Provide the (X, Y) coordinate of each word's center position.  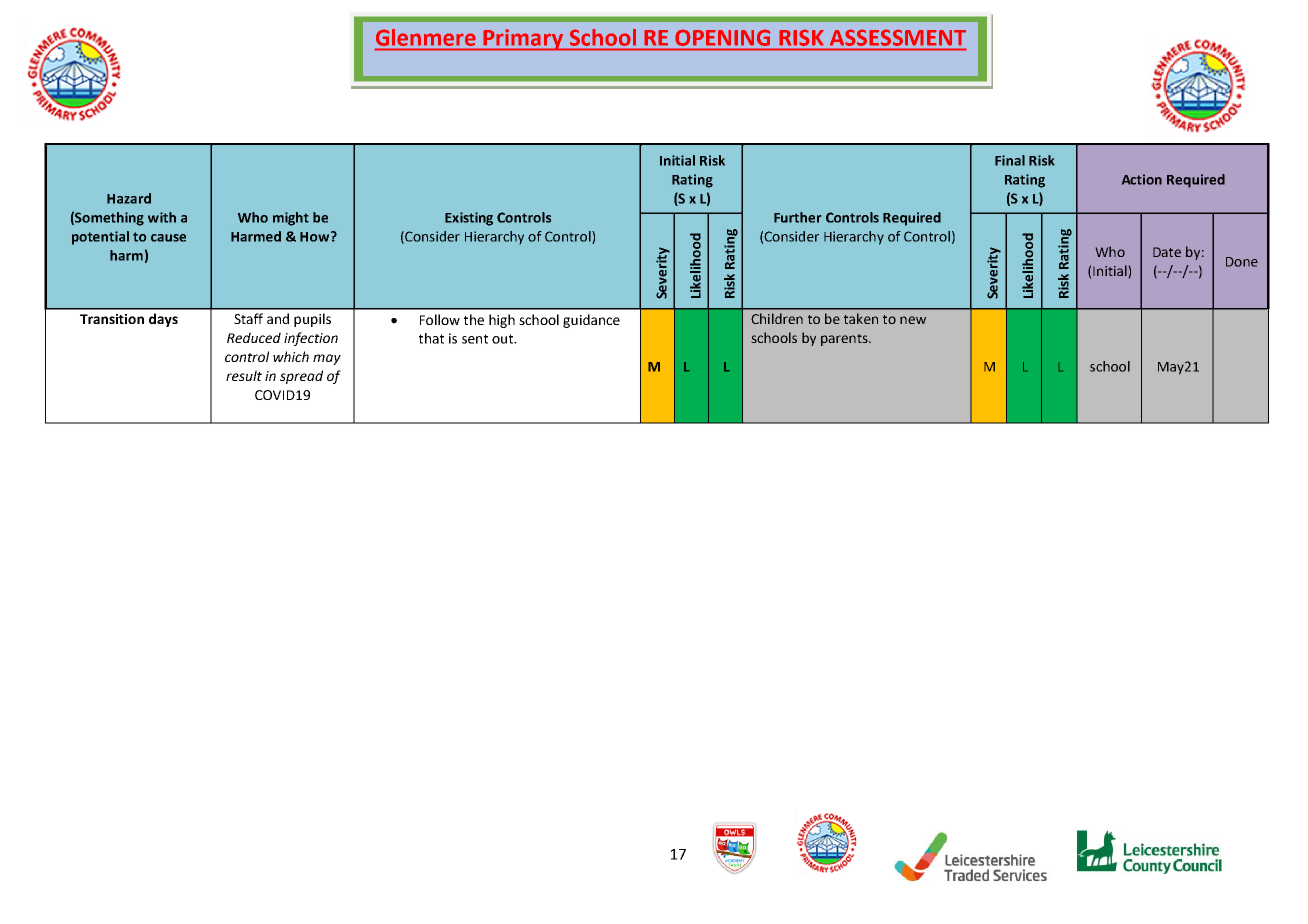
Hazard (129, 198)
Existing (469, 219)
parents (845, 340)
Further (797, 217)
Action (1142, 179)
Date (1167, 252)
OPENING (723, 38)
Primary (523, 40)
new (913, 320)
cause (168, 238)
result (244, 375)
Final (1010, 160)
